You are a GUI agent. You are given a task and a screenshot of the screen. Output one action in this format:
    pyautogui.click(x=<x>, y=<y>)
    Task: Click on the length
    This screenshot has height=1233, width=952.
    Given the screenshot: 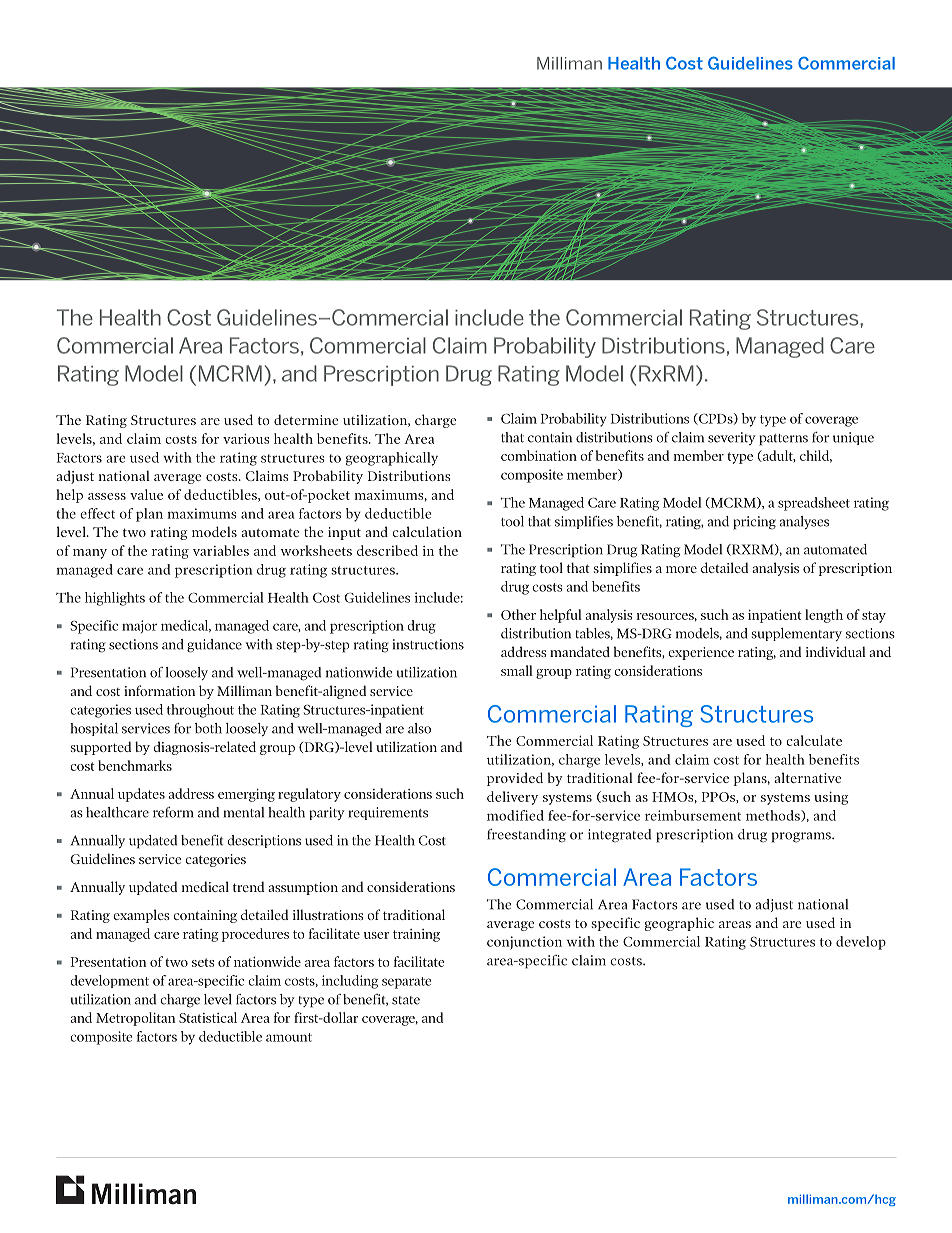 What is the action you would take?
    pyautogui.click(x=824, y=616)
